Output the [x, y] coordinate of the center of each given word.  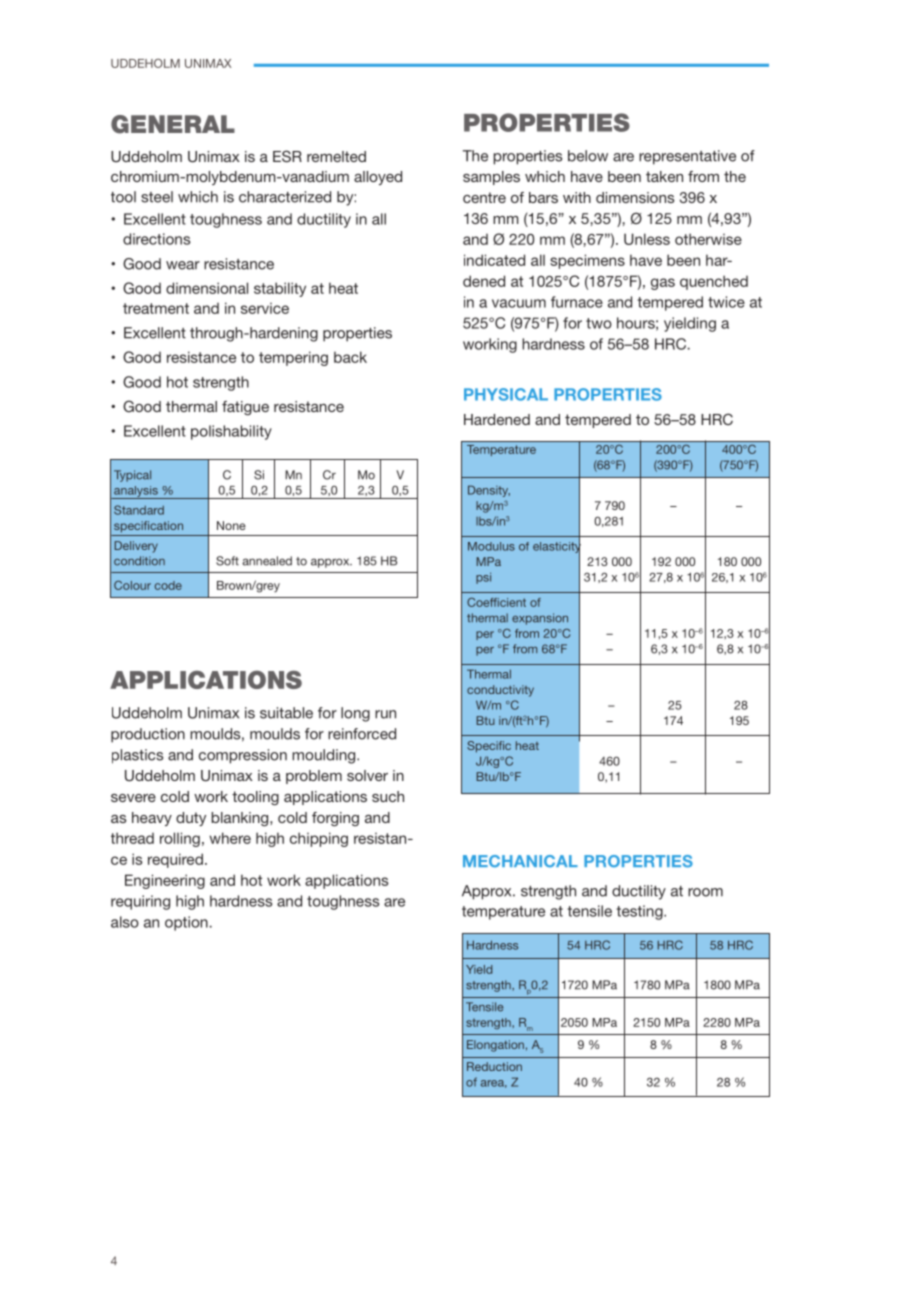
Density [489, 491]
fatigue [245, 408]
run [385, 714]
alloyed [378, 178]
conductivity [500, 691]
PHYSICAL [506, 394]
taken [664, 176]
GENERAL [173, 124]
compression [243, 756]
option [186, 923]
